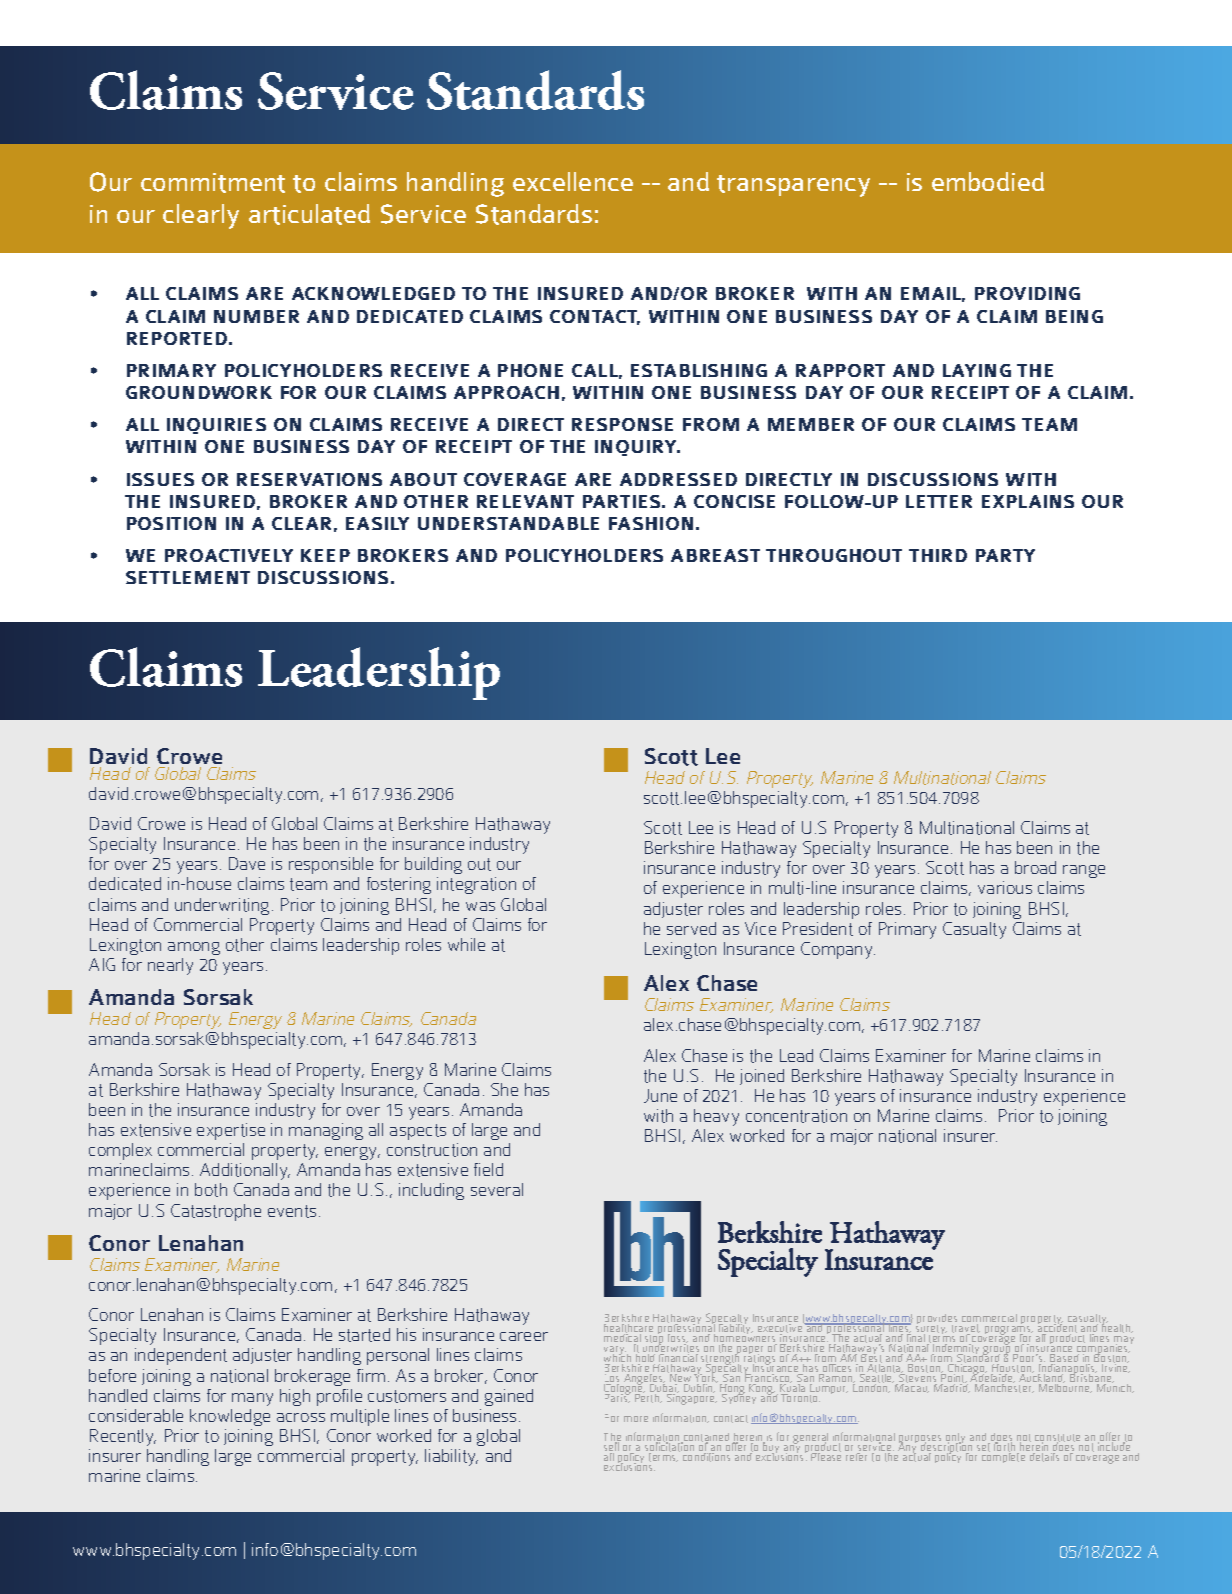  I want to click on excellence, so click(573, 181).
